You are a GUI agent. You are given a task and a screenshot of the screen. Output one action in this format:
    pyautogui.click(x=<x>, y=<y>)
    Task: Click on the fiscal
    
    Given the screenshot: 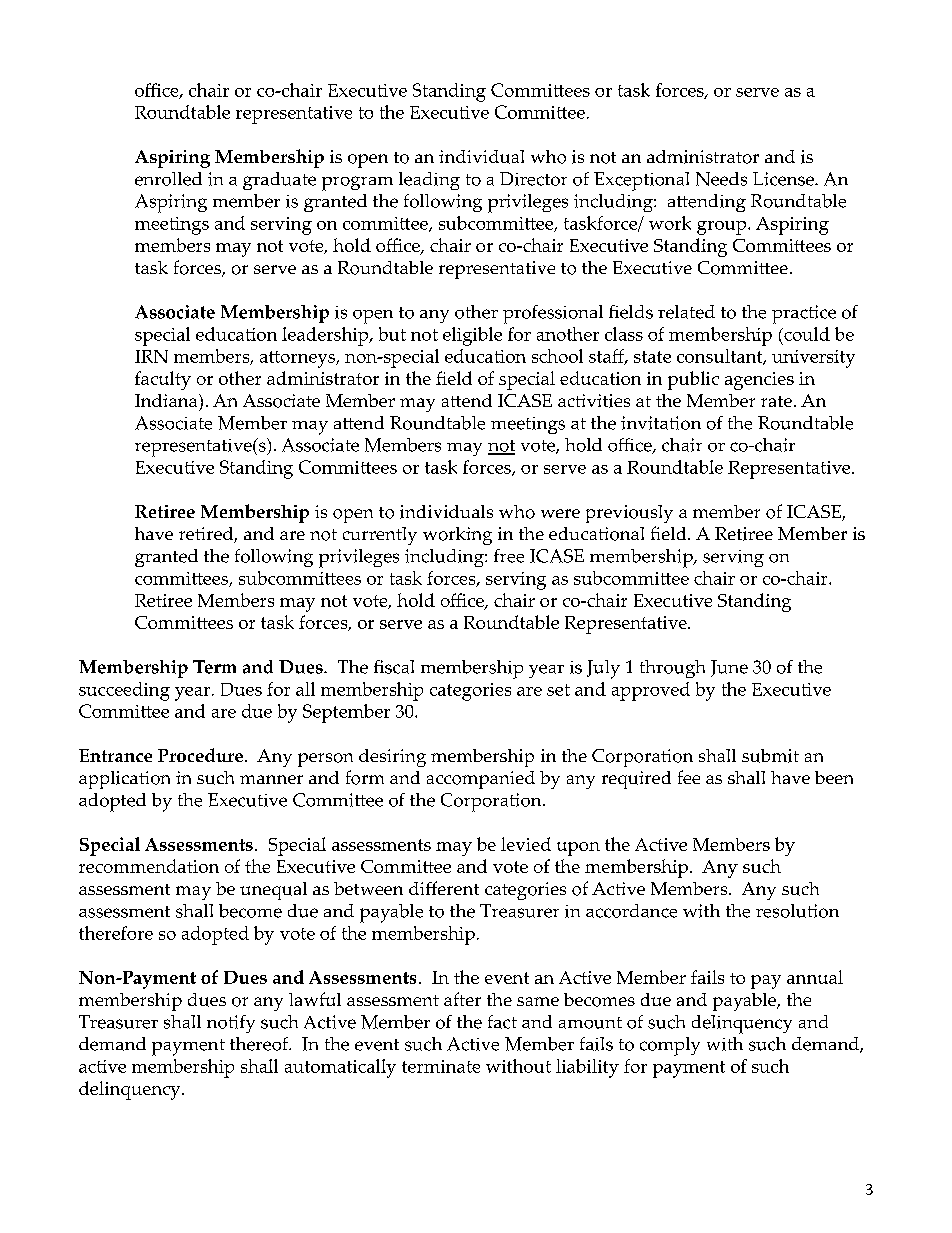 What is the action you would take?
    pyautogui.click(x=394, y=667)
